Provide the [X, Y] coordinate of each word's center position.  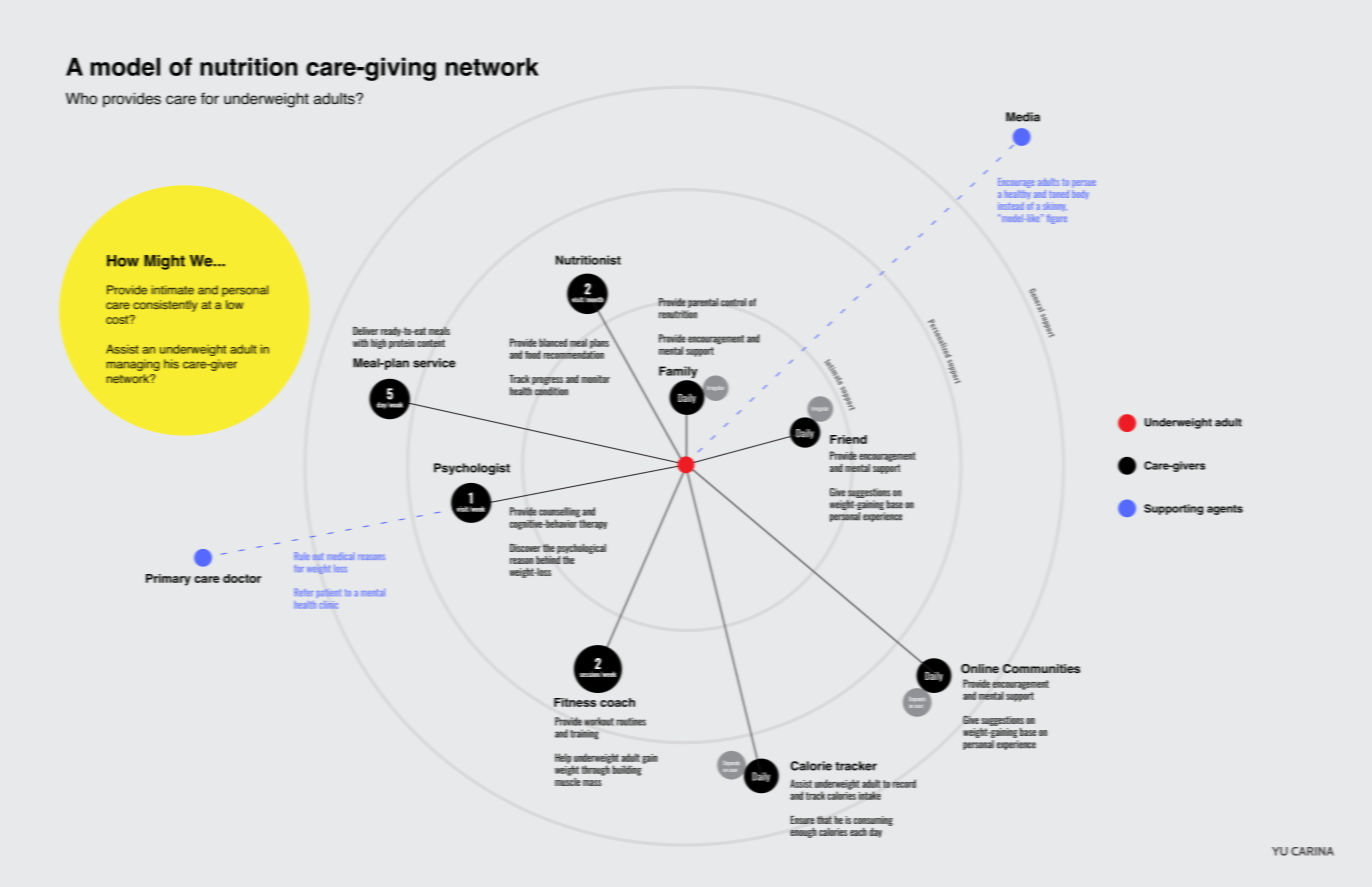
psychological [581, 549]
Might [164, 262]
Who [81, 98]
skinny [1055, 206]
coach [617, 702]
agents [1225, 510]
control [733, 302]
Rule [301, 556]
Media [1023, 117]
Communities [1041, 668]
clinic [329, 605]
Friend [848, 439]
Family [678, 373]
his [171, 364]
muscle [567, 780]
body [1080, 193]
